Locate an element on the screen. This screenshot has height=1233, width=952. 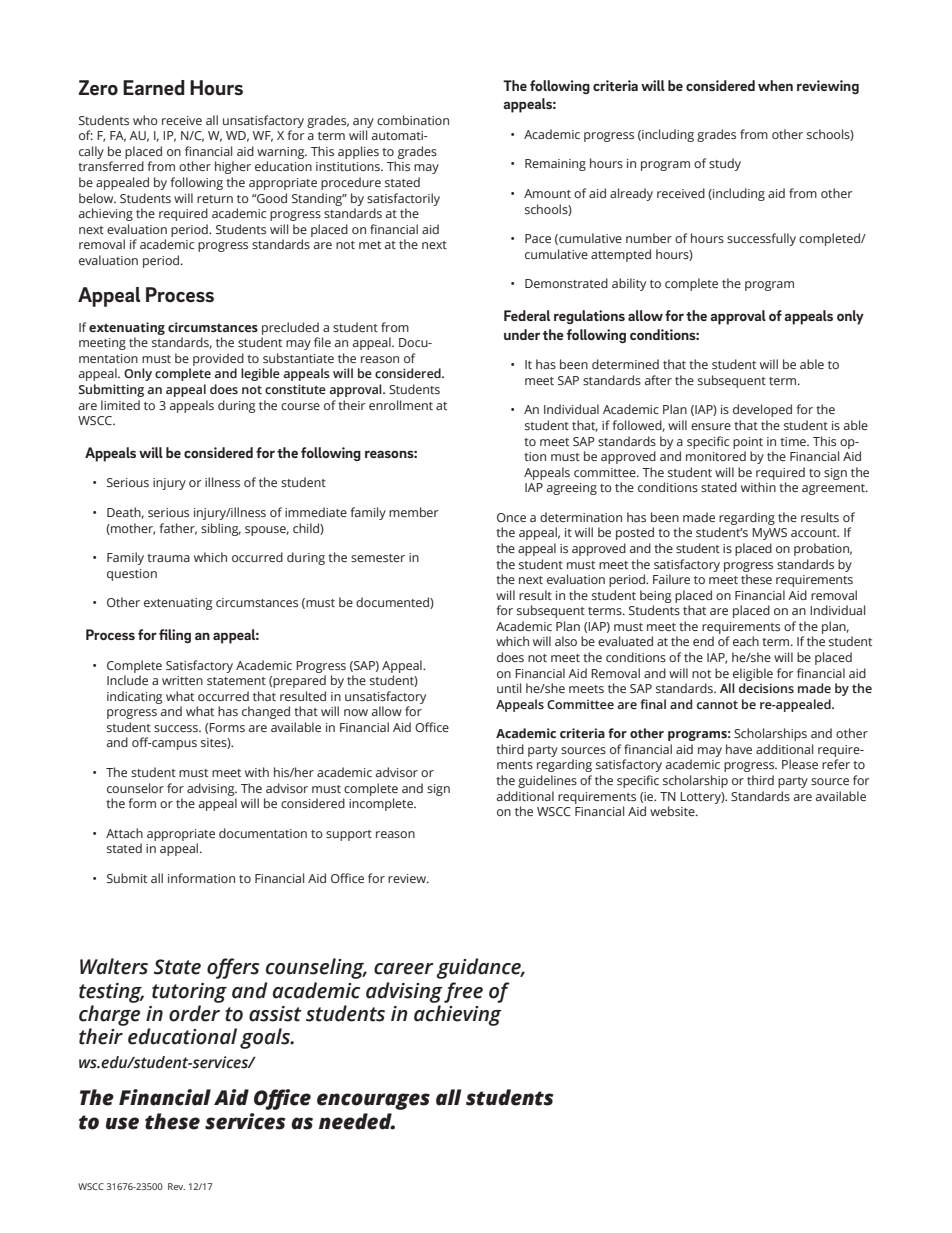
limited is located at coordinates (120, 405).
